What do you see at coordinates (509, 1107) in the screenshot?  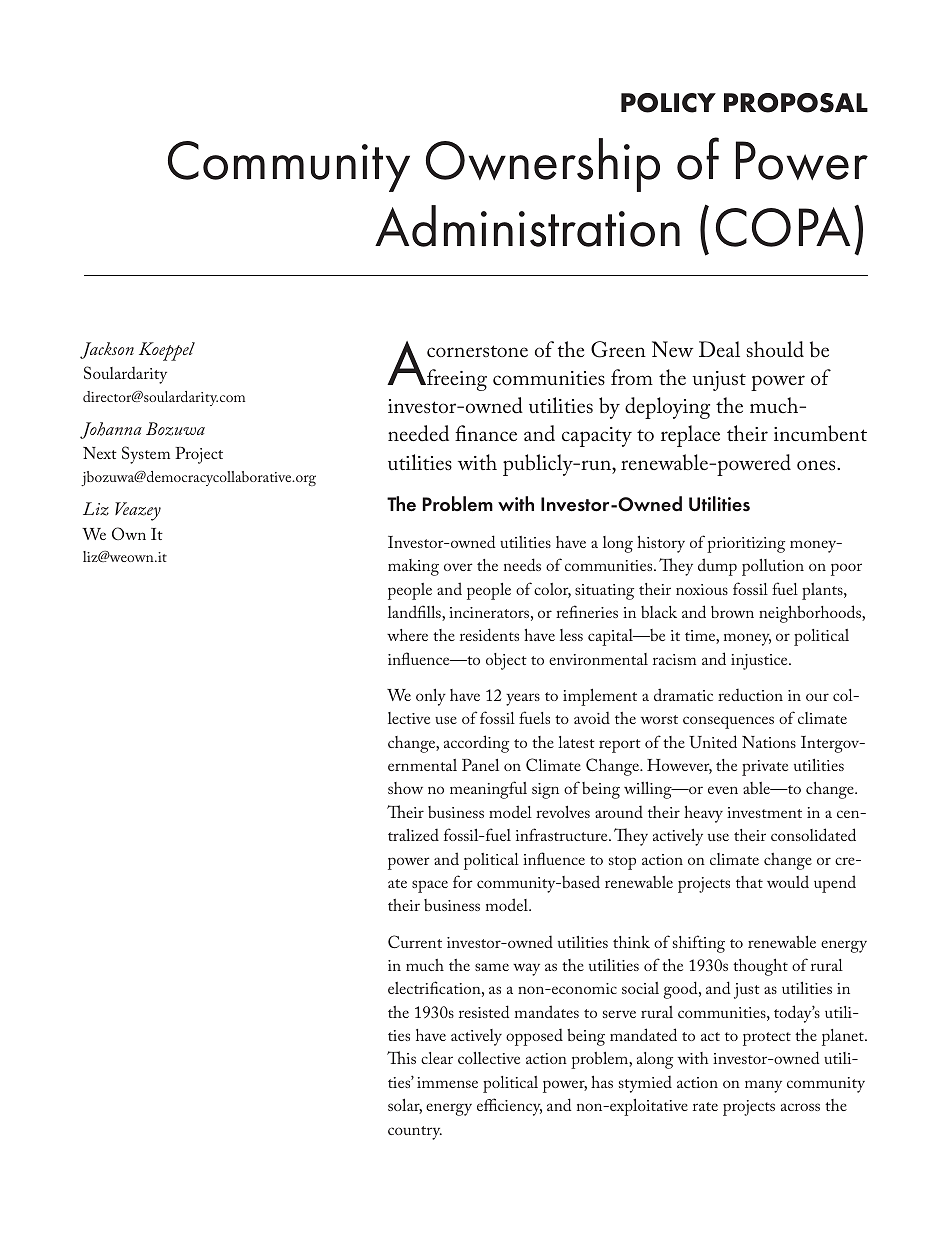 I see `efficiency` at bounding box center [509, 1107].
